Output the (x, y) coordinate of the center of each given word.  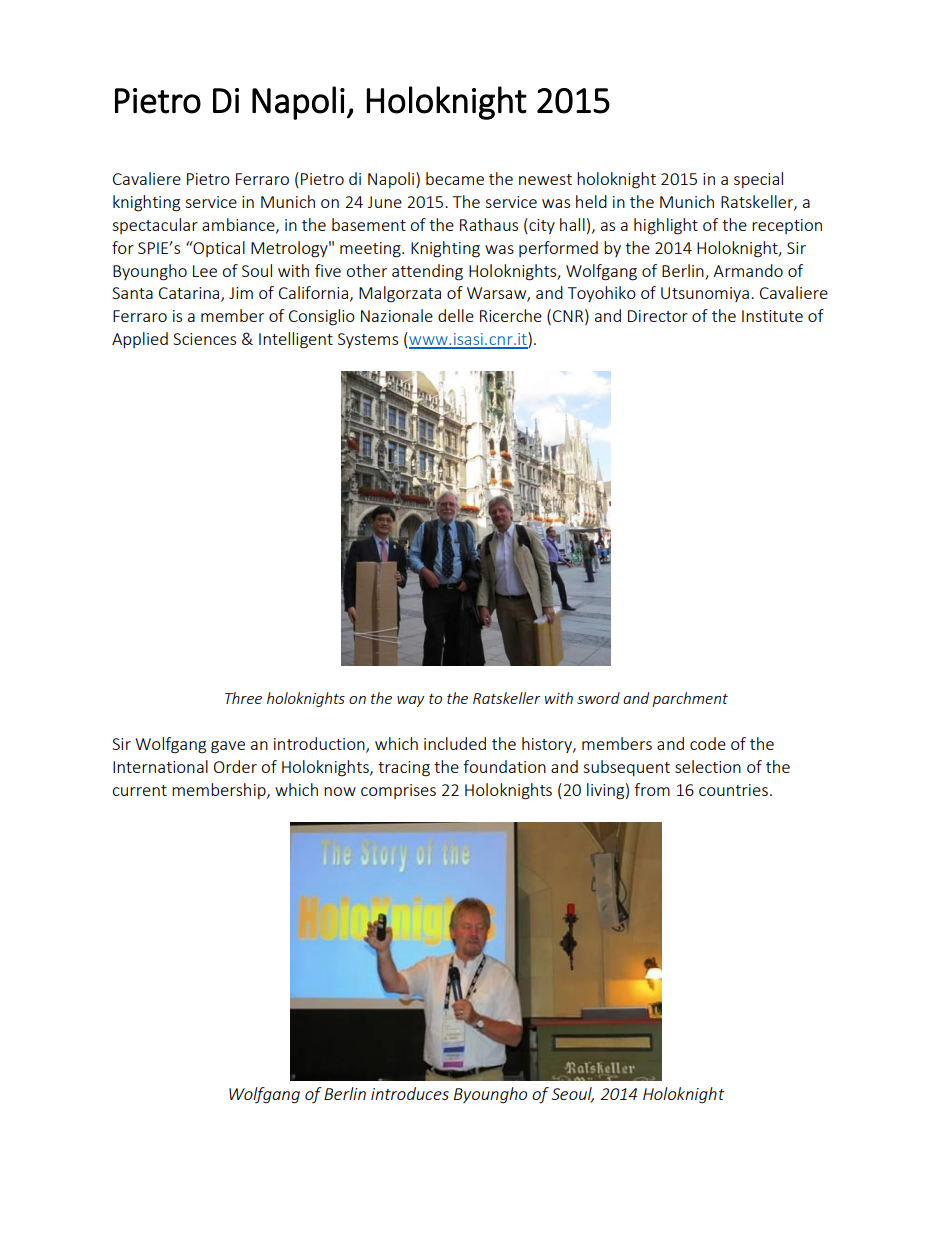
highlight (666, 226)
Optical (218, 249)
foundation (504, 766)
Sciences (204, 339)
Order (235, 766)
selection (708, 766)
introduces (410, 1093)
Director (658, 316)
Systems (368, 340)
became (455, 178)
